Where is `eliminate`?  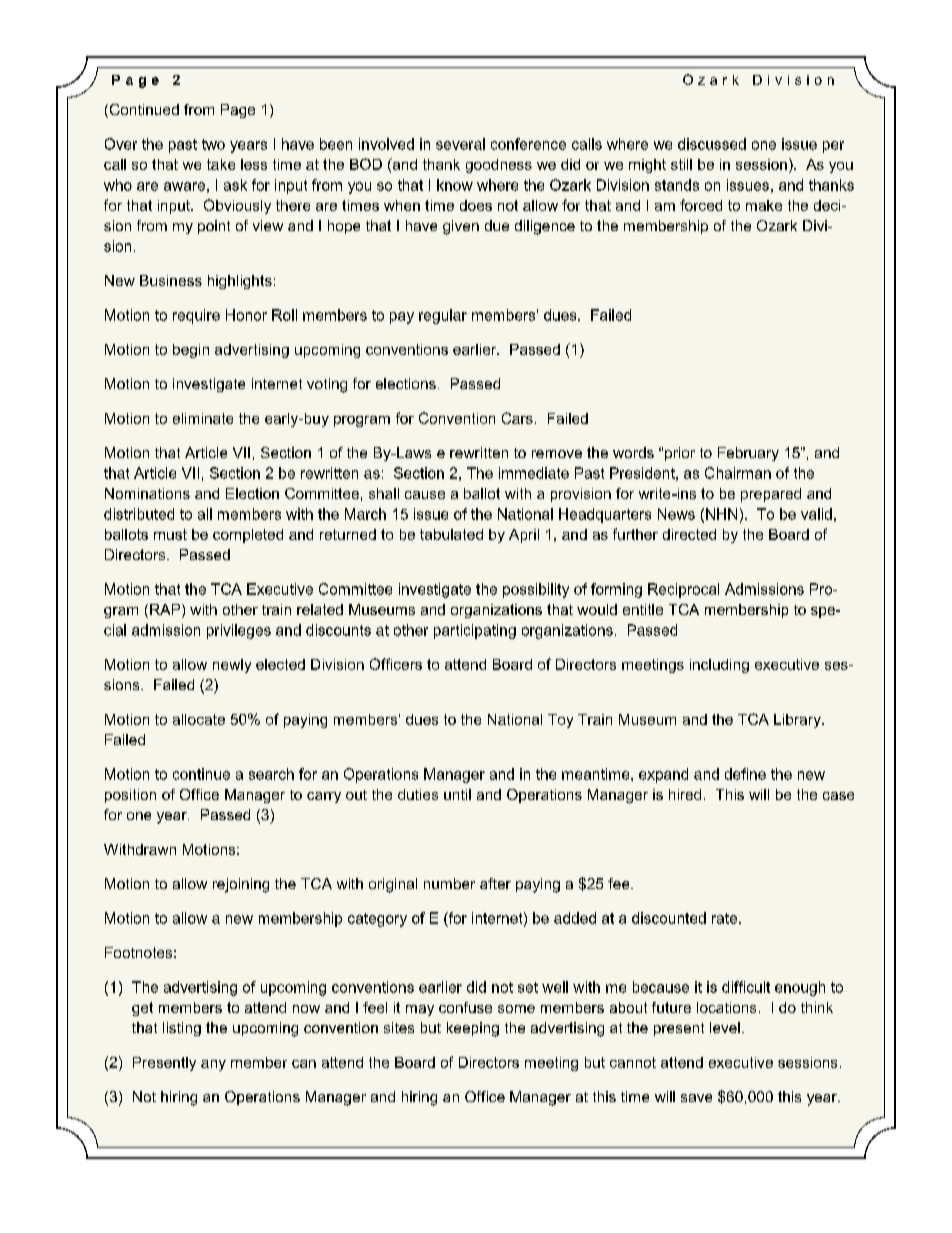 eliminate is located at coordinates (203, 418).
